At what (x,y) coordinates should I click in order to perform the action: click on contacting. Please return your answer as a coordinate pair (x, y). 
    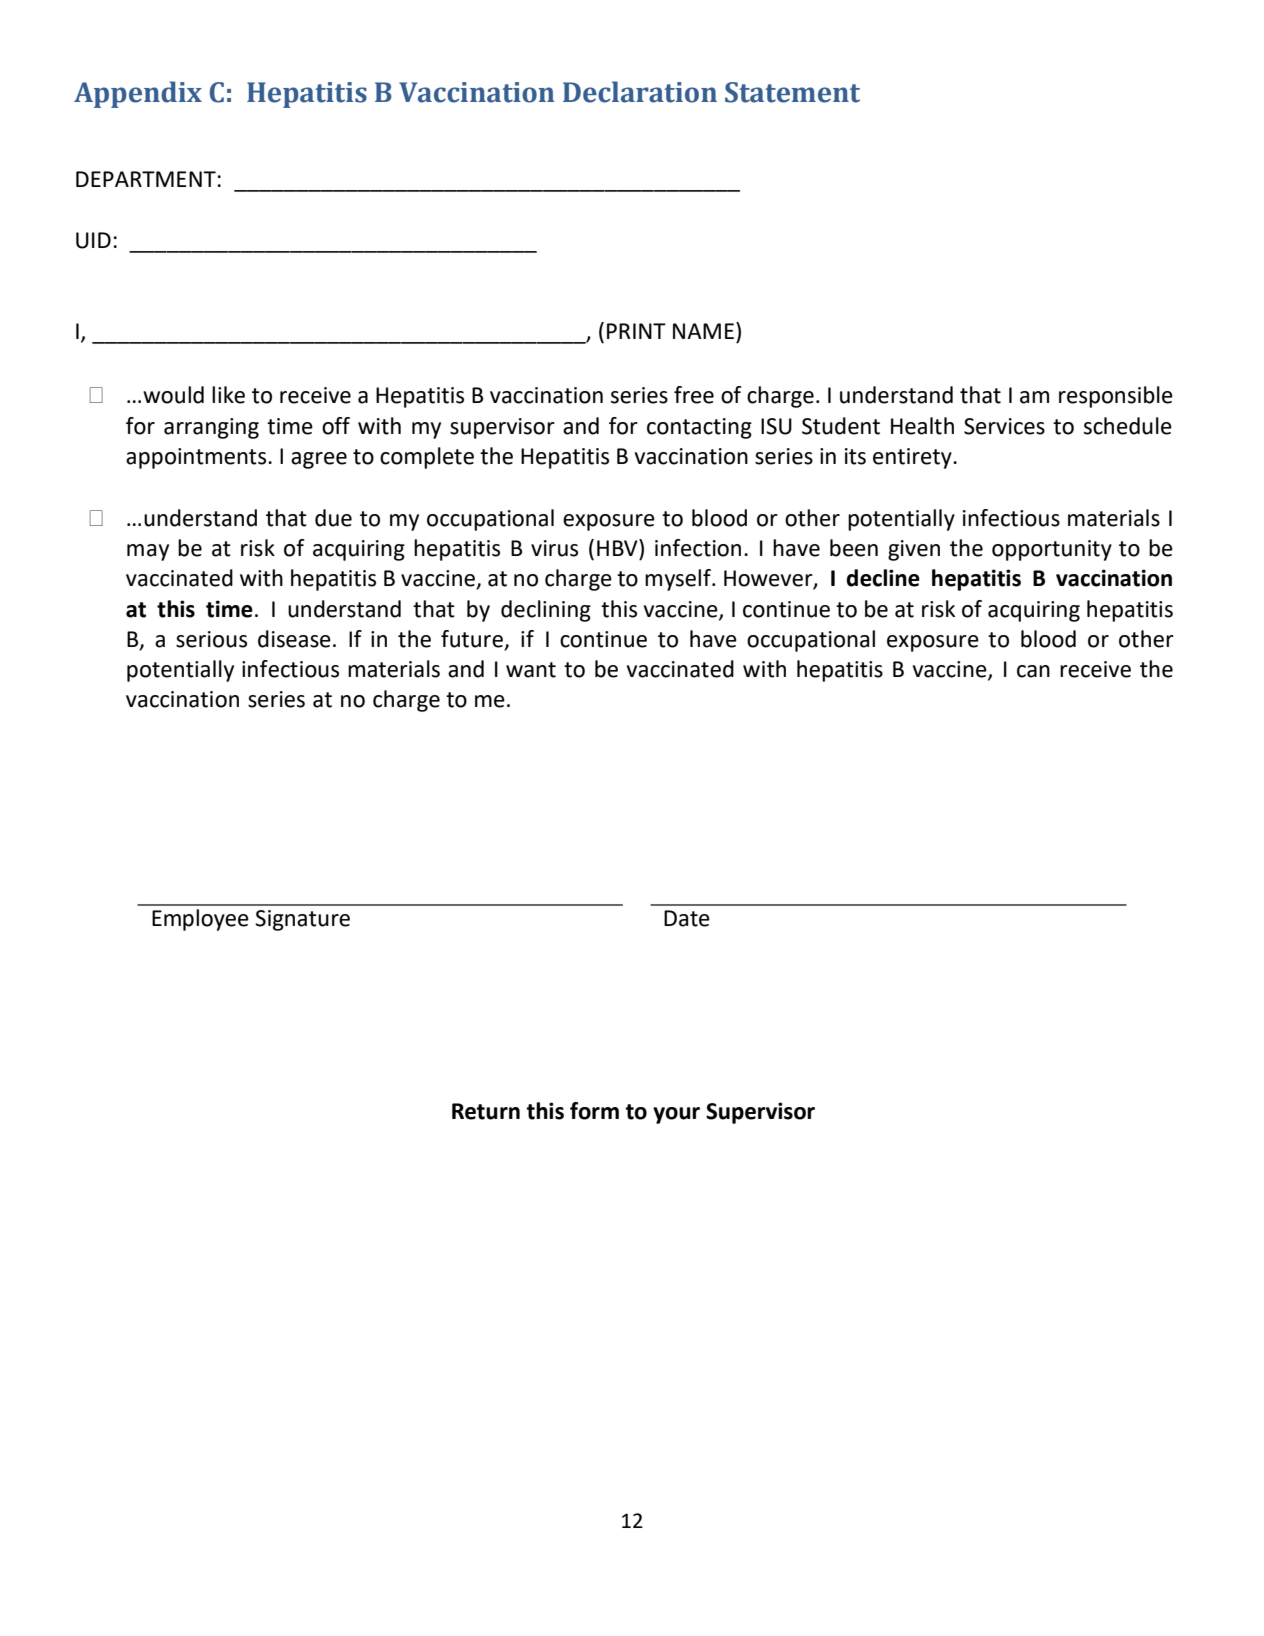
    Looking at the image, I should click on (699, 428).
